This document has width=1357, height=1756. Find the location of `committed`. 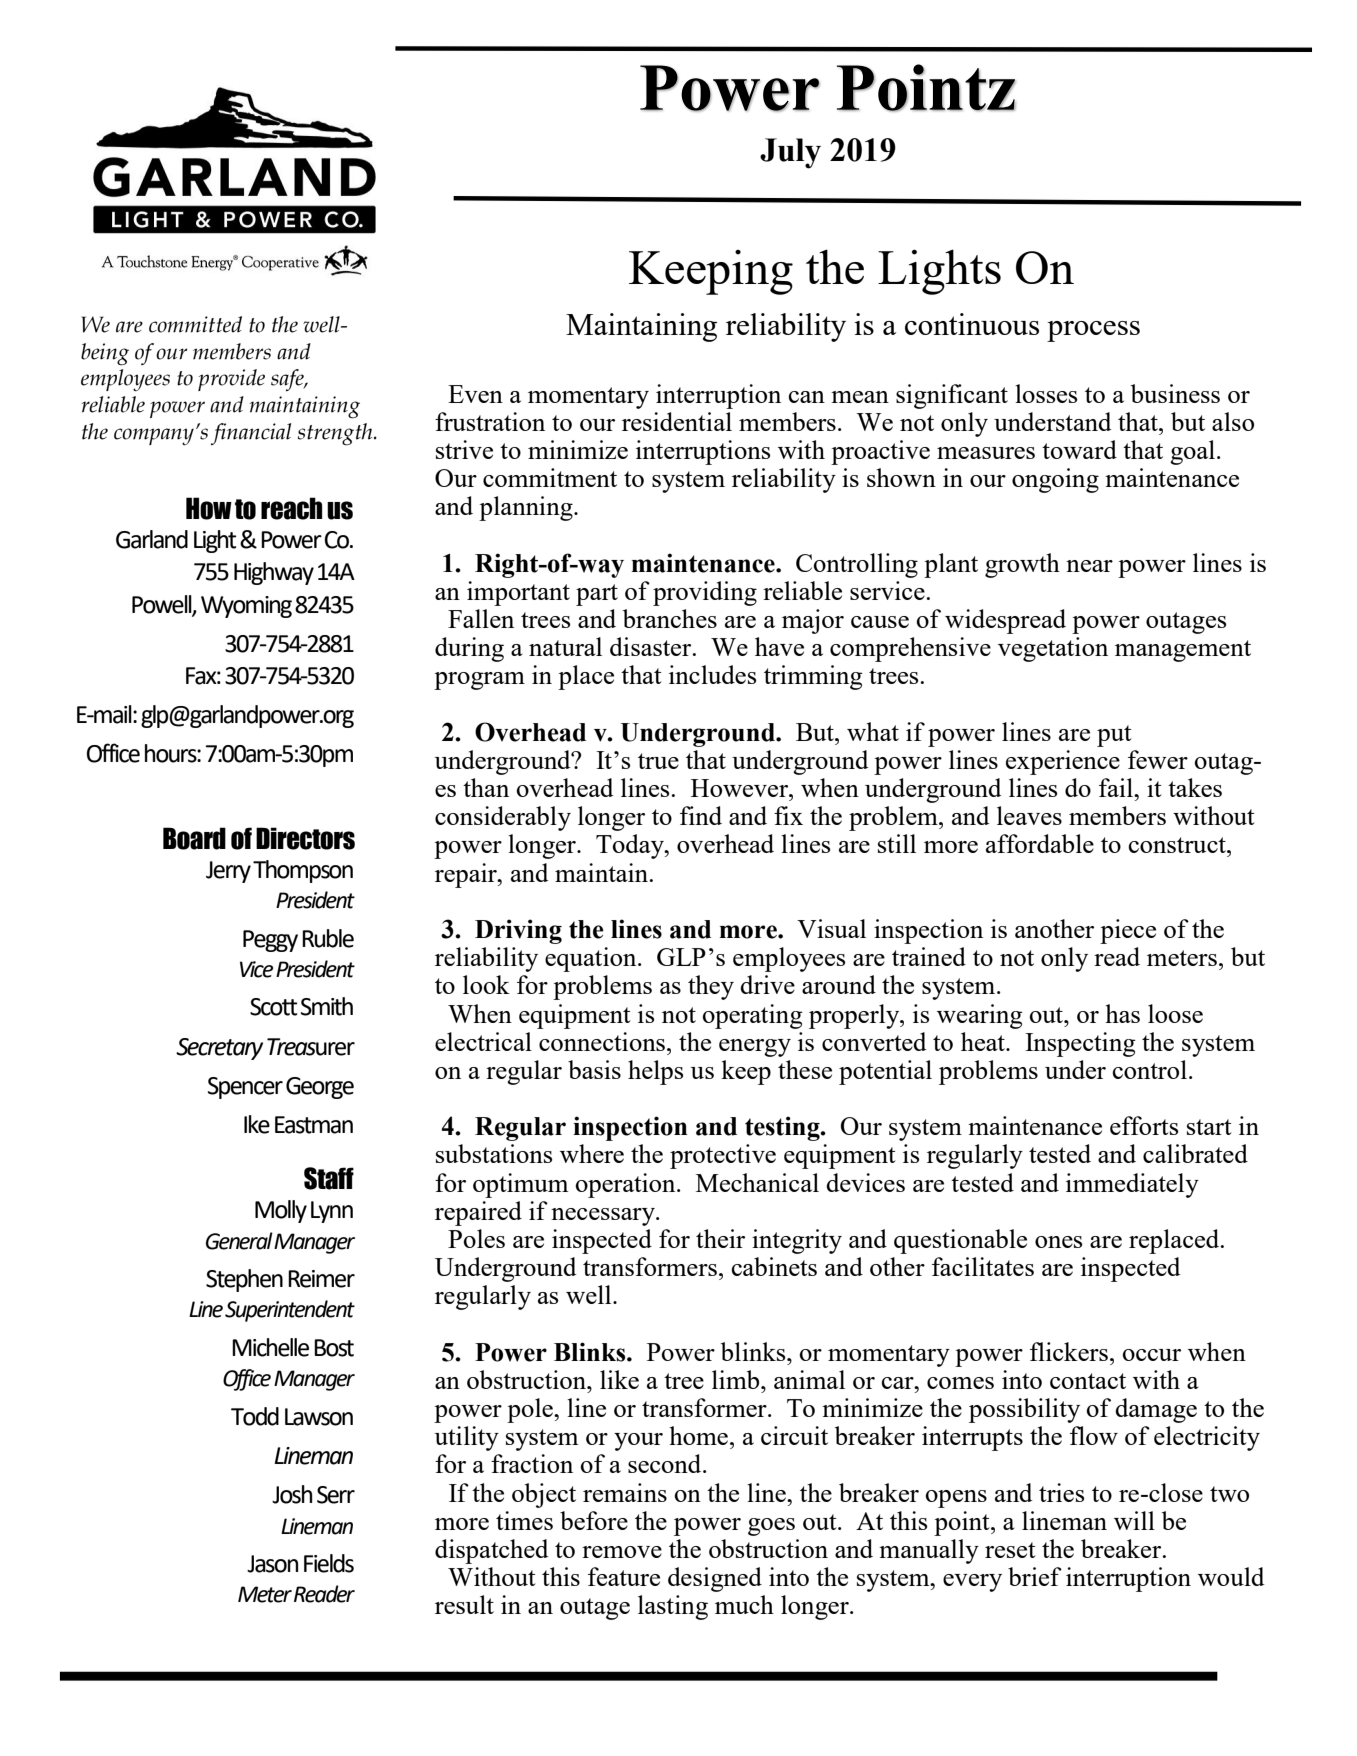

committed is located at coordinates (195, 324).
